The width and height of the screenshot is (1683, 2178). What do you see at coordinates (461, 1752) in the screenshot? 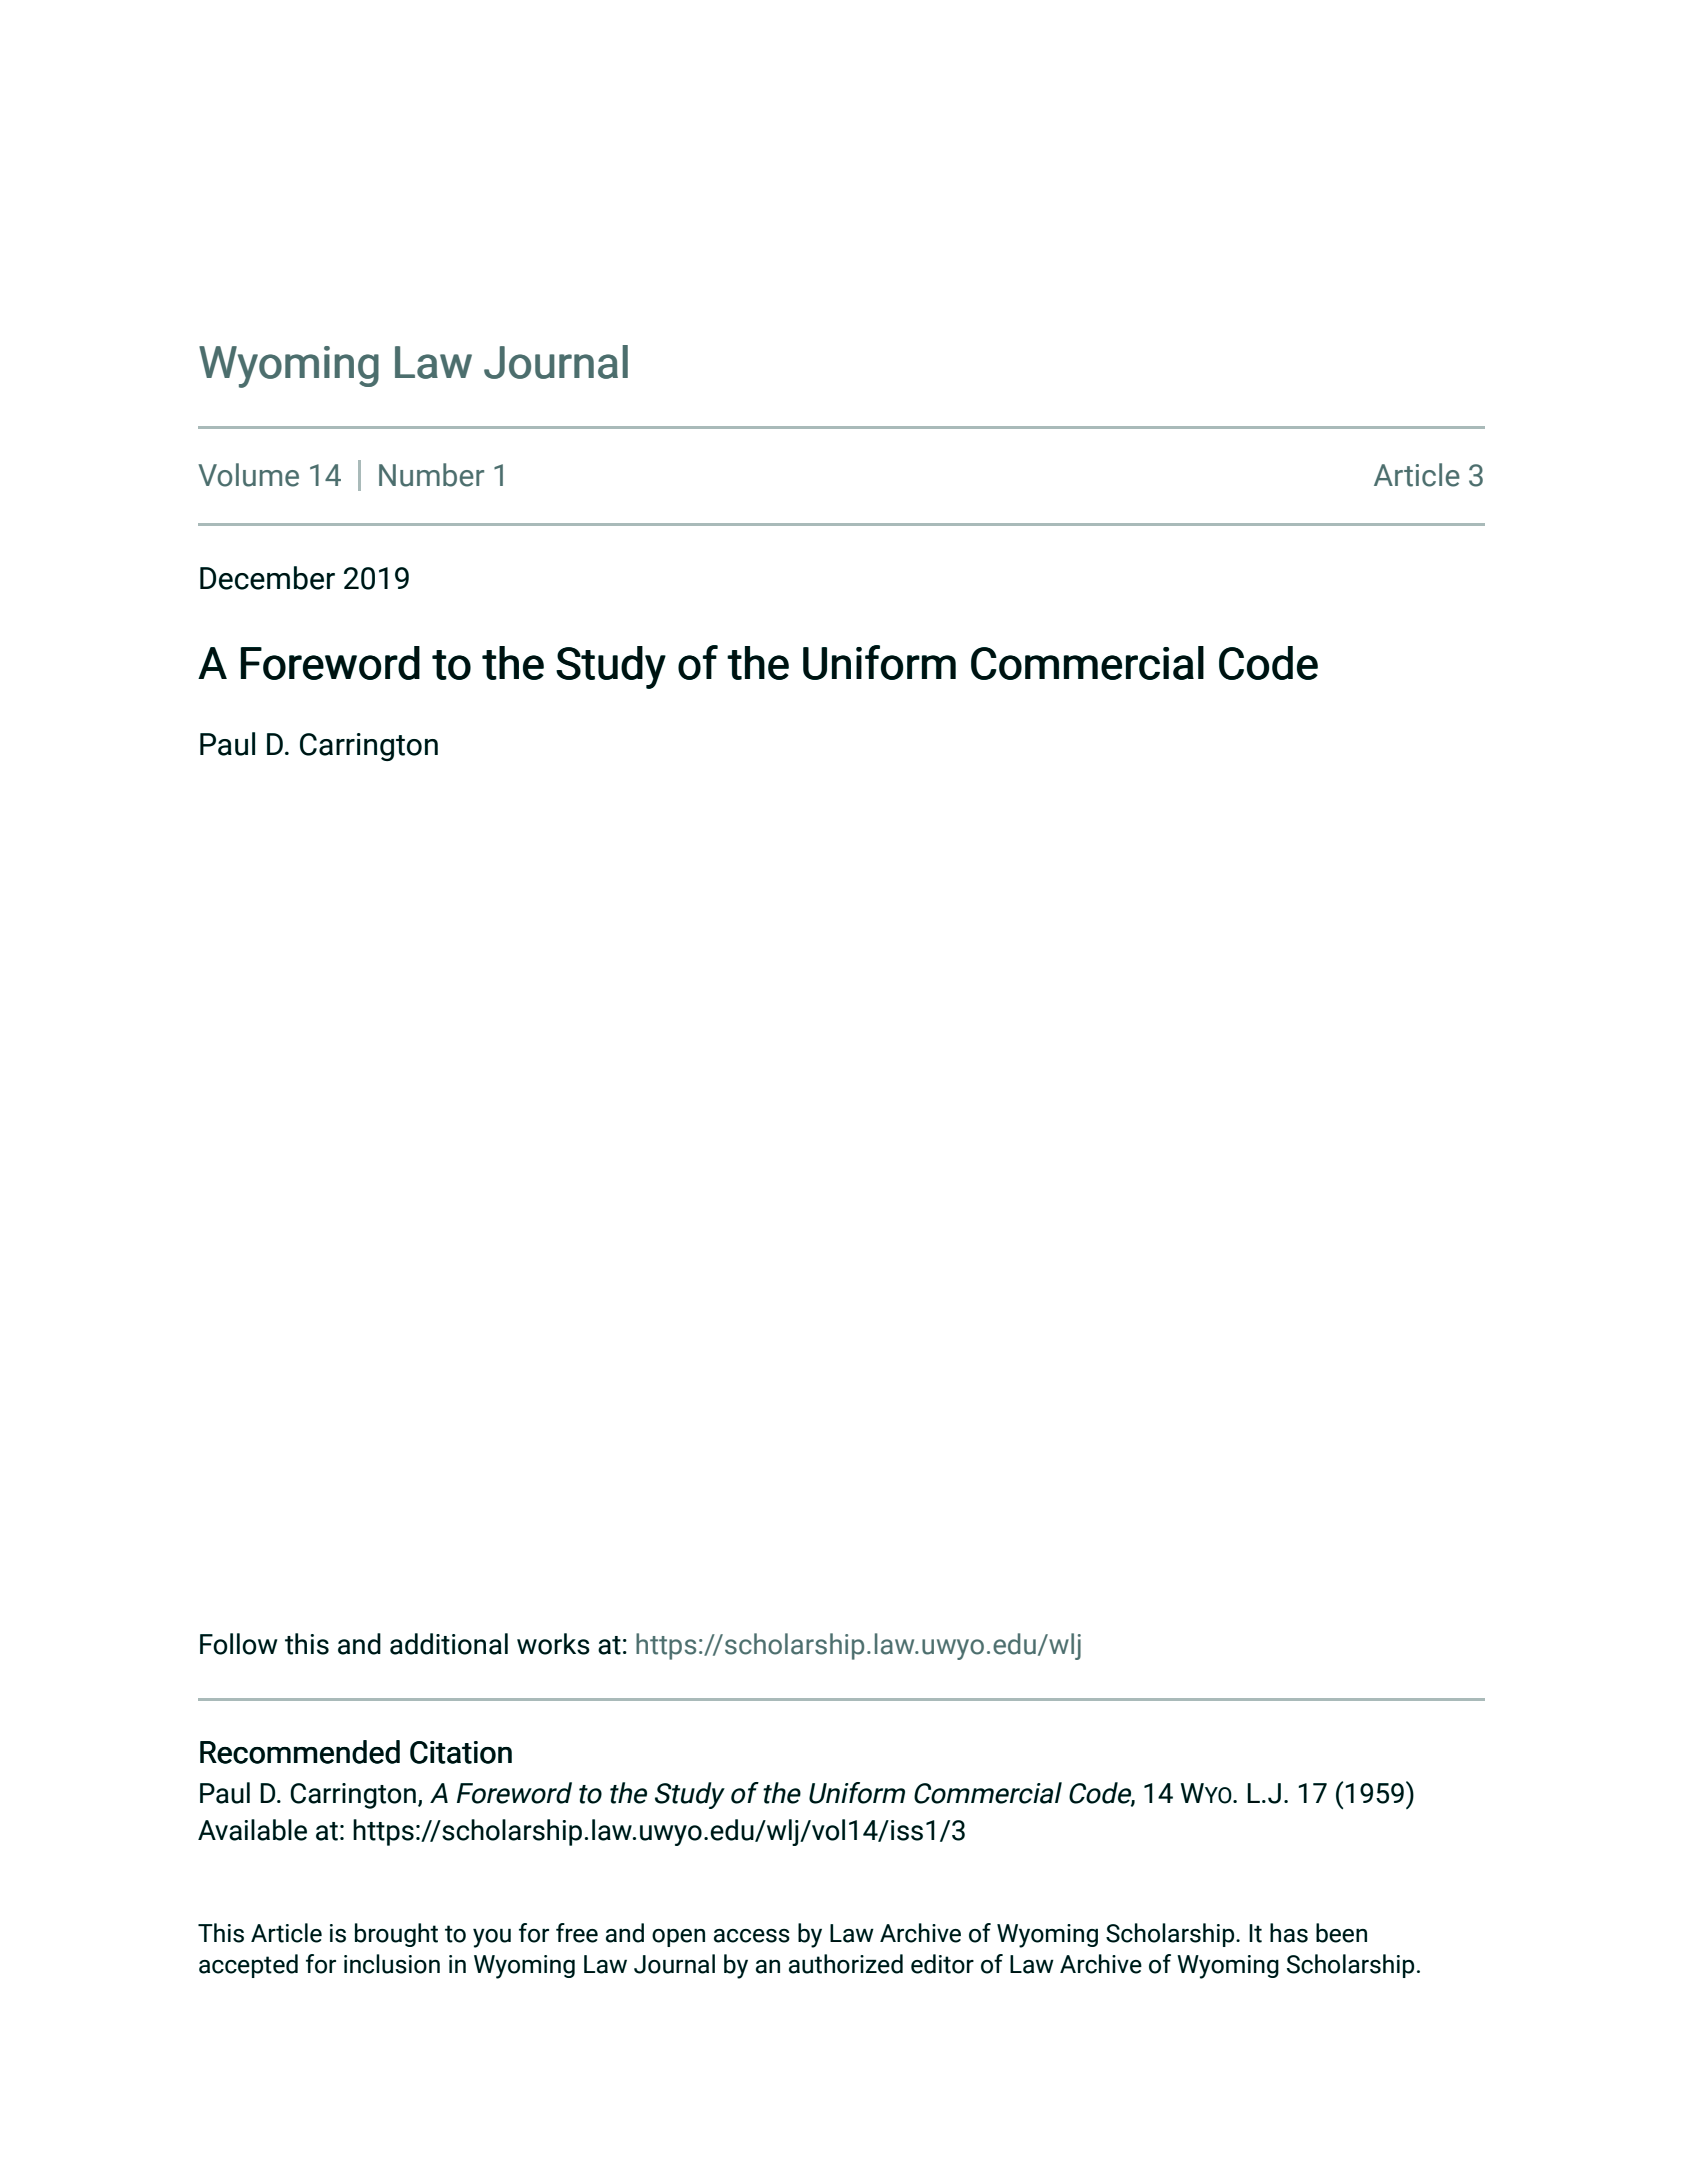
I see `Citation` at bounding box center [461, 1752].
